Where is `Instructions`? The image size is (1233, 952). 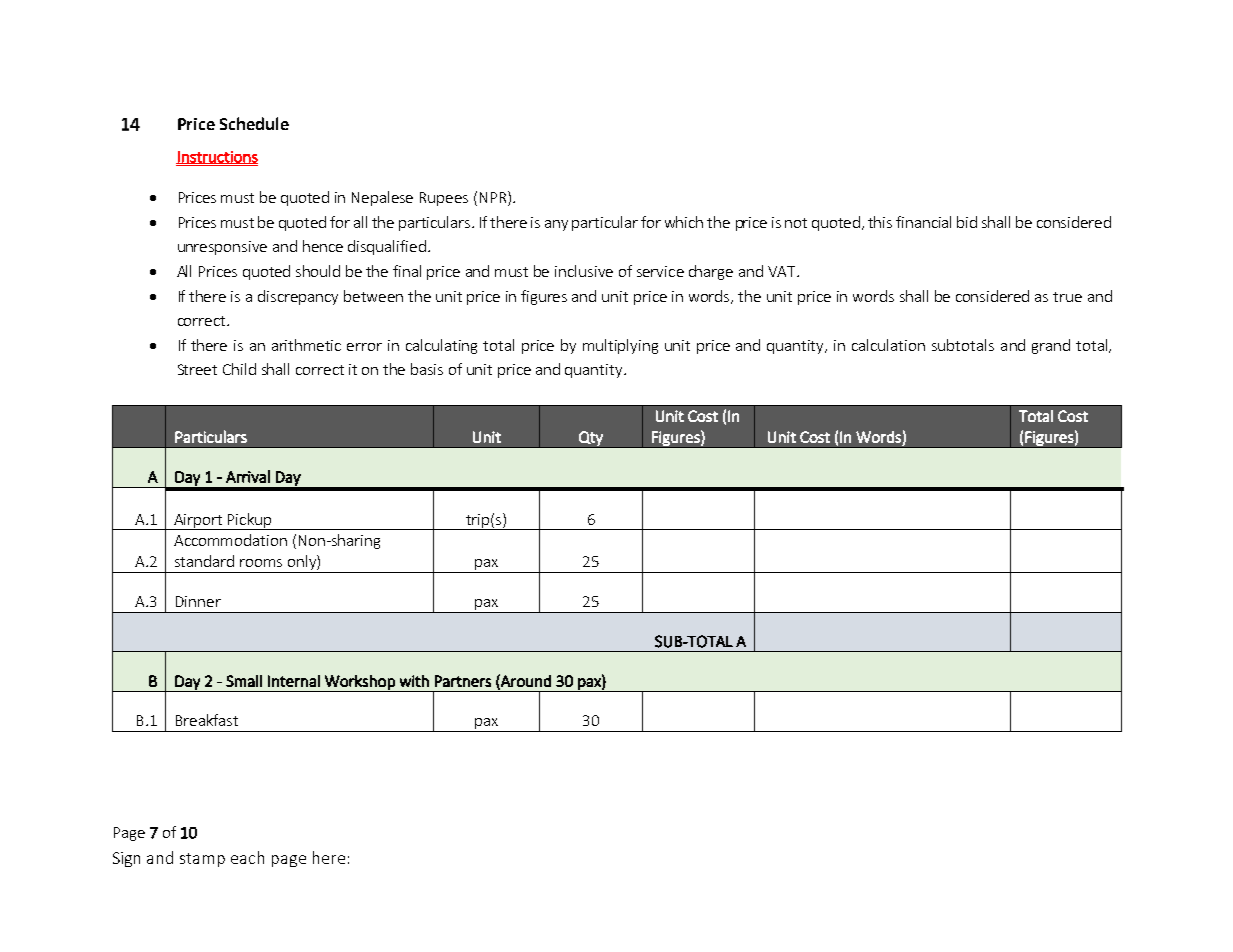 Instructions is located at coordinates (217, 157).
